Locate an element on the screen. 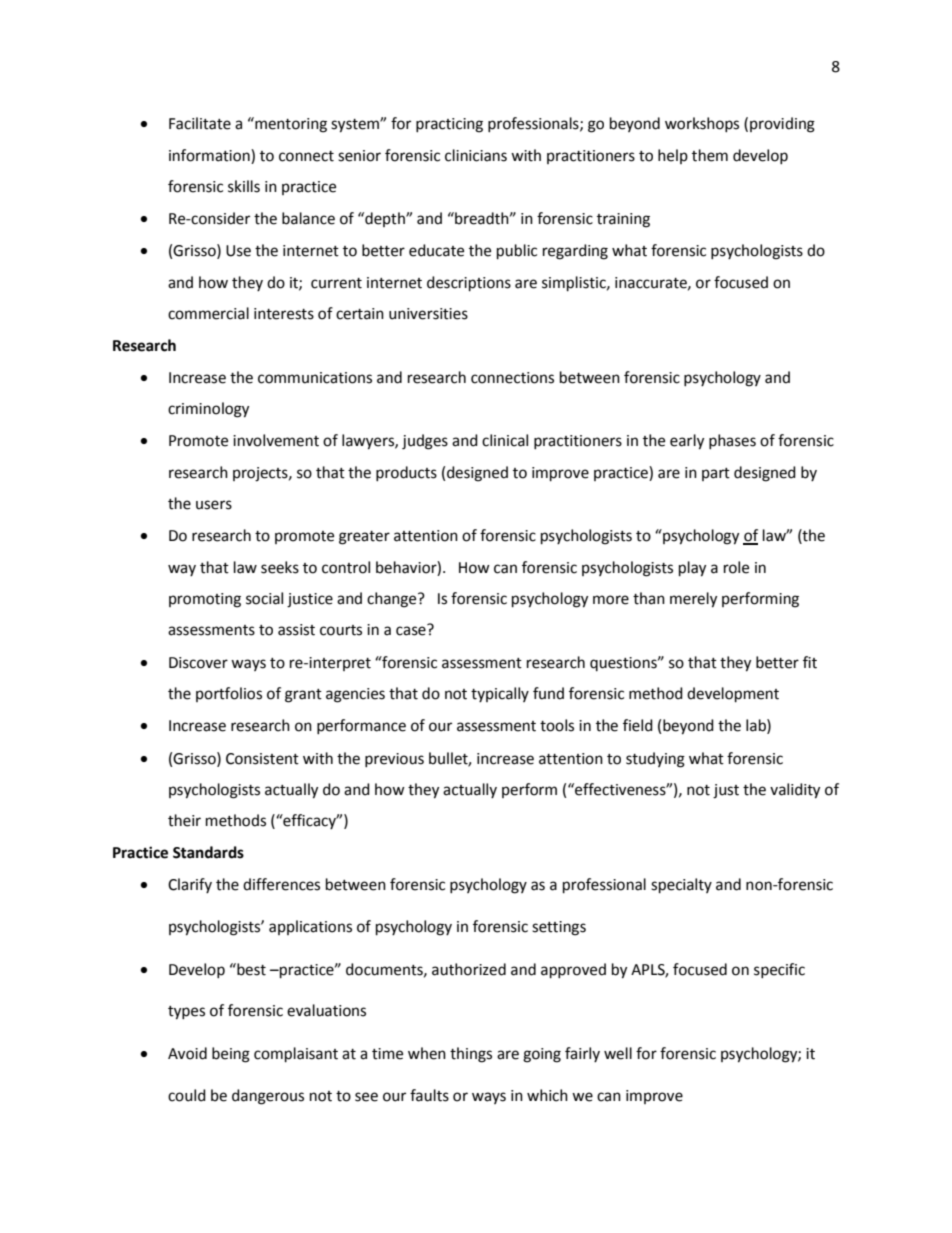  fit is located at coordinates (810, 662).
